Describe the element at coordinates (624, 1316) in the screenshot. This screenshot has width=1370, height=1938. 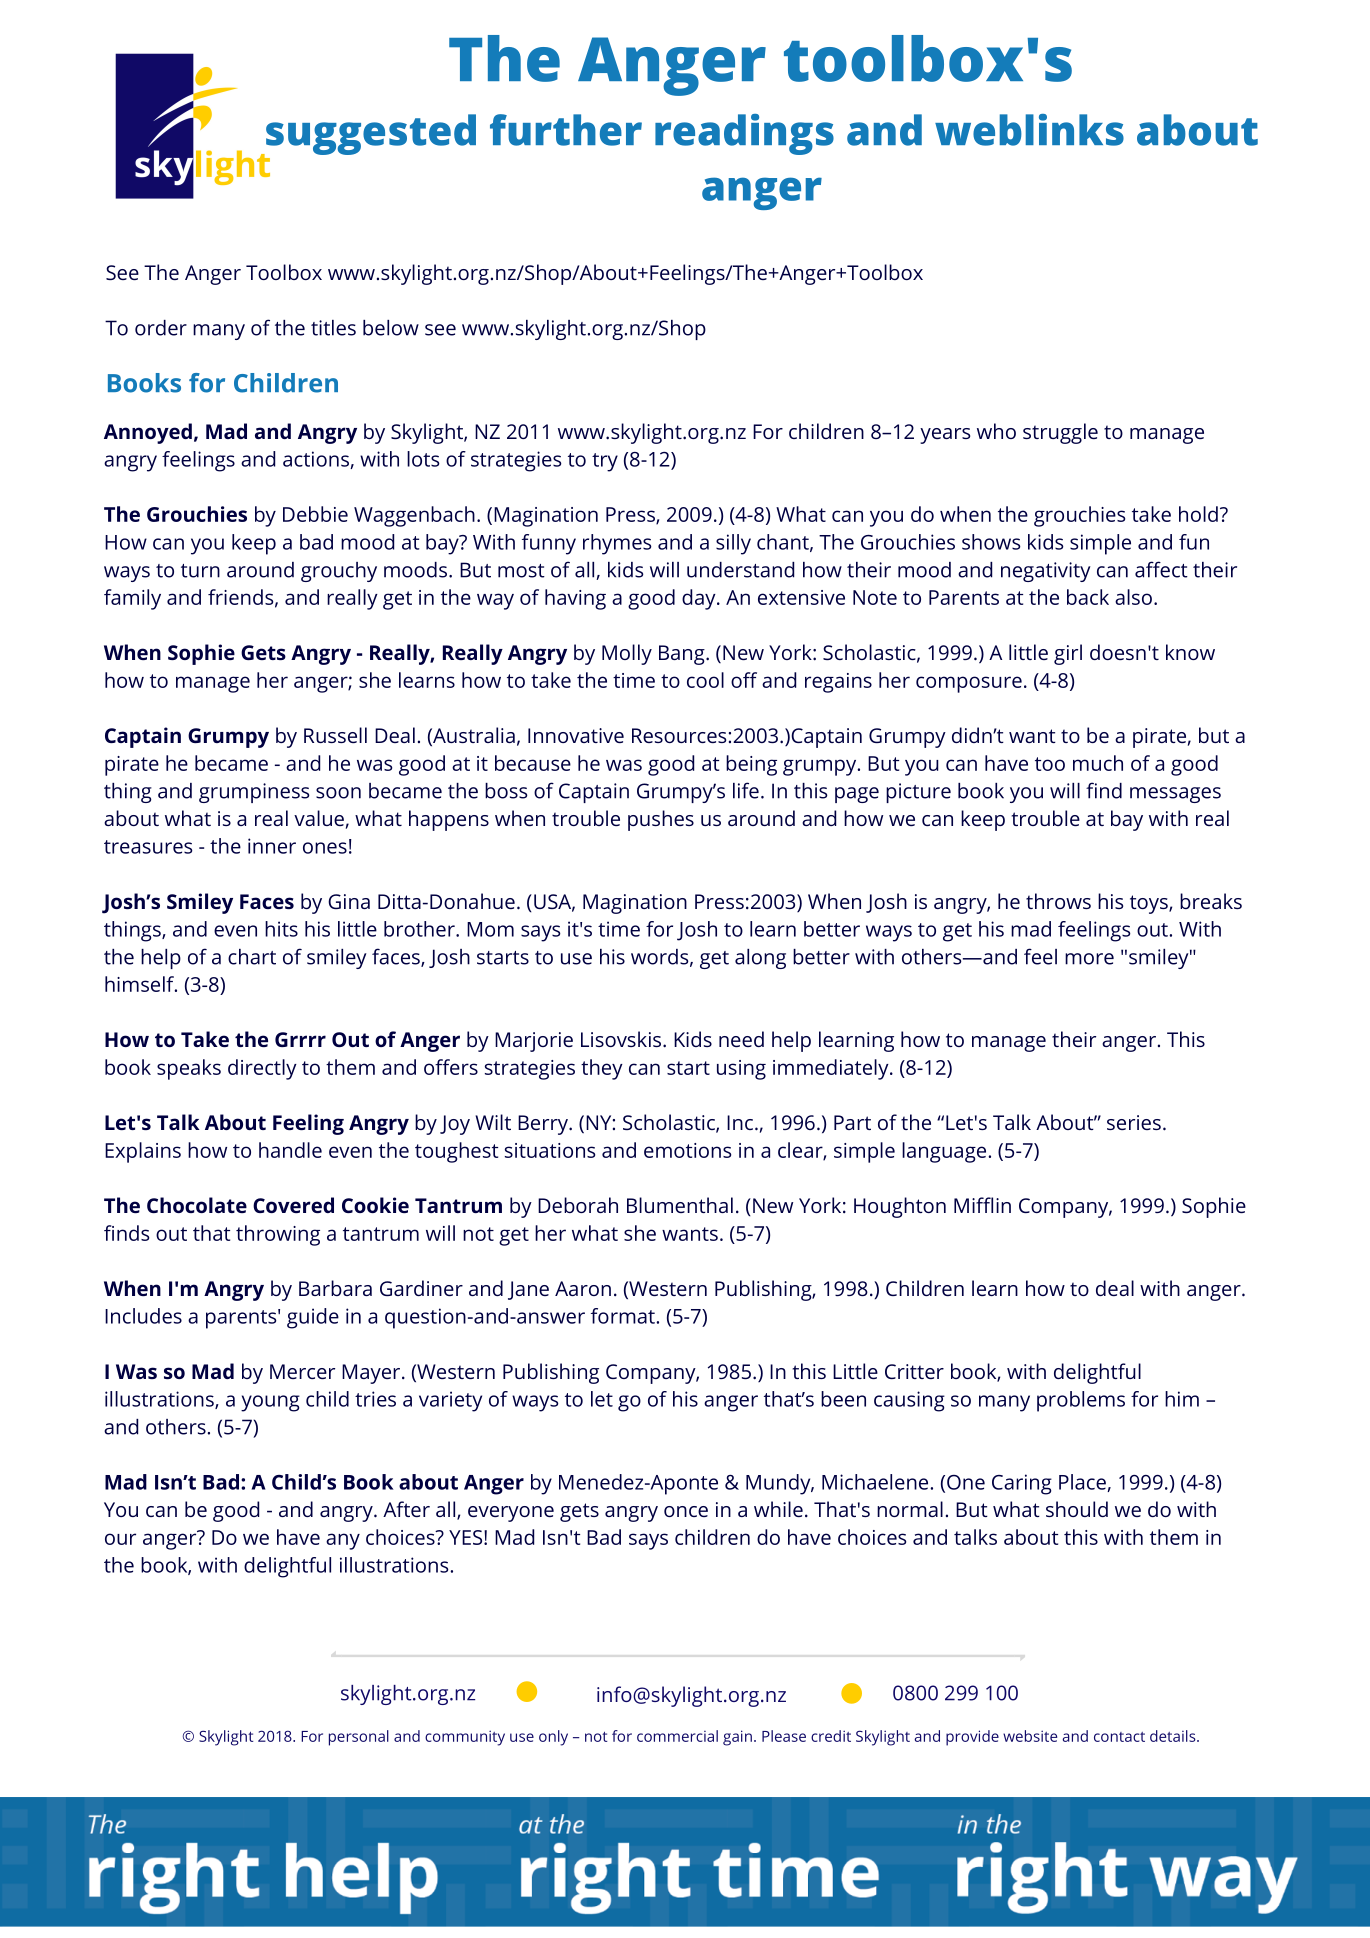
I see `format` at that location.
